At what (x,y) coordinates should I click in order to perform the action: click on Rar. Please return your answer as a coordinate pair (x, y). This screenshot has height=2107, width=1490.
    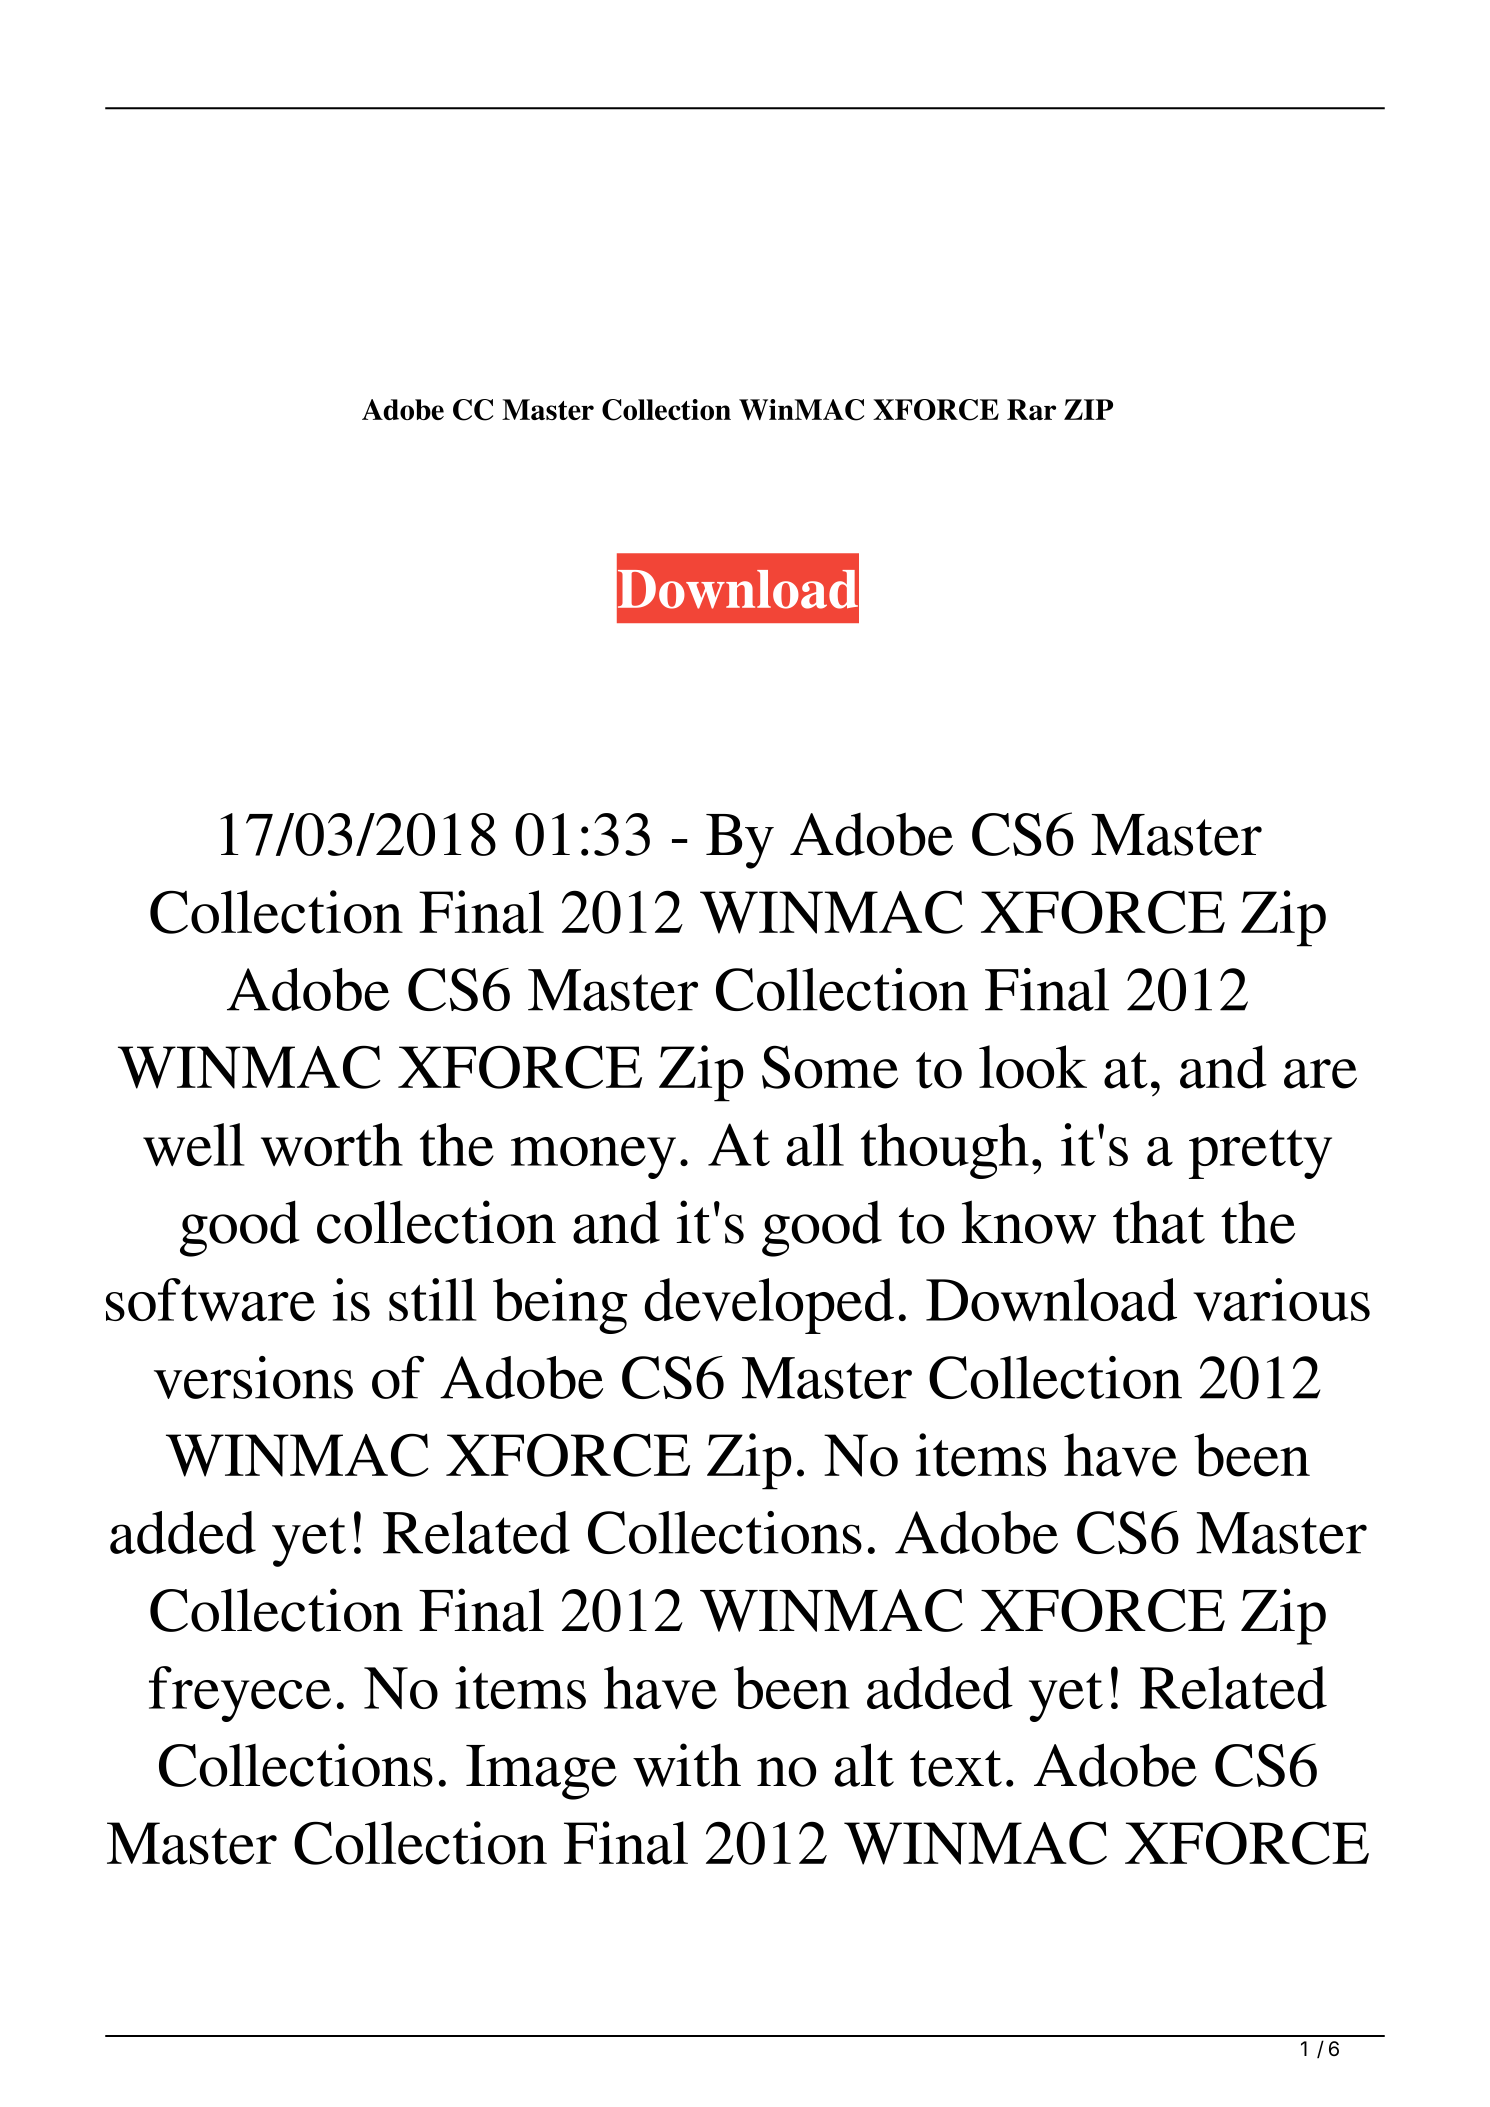
    Looking at the image, I should click on (1031, 409).
